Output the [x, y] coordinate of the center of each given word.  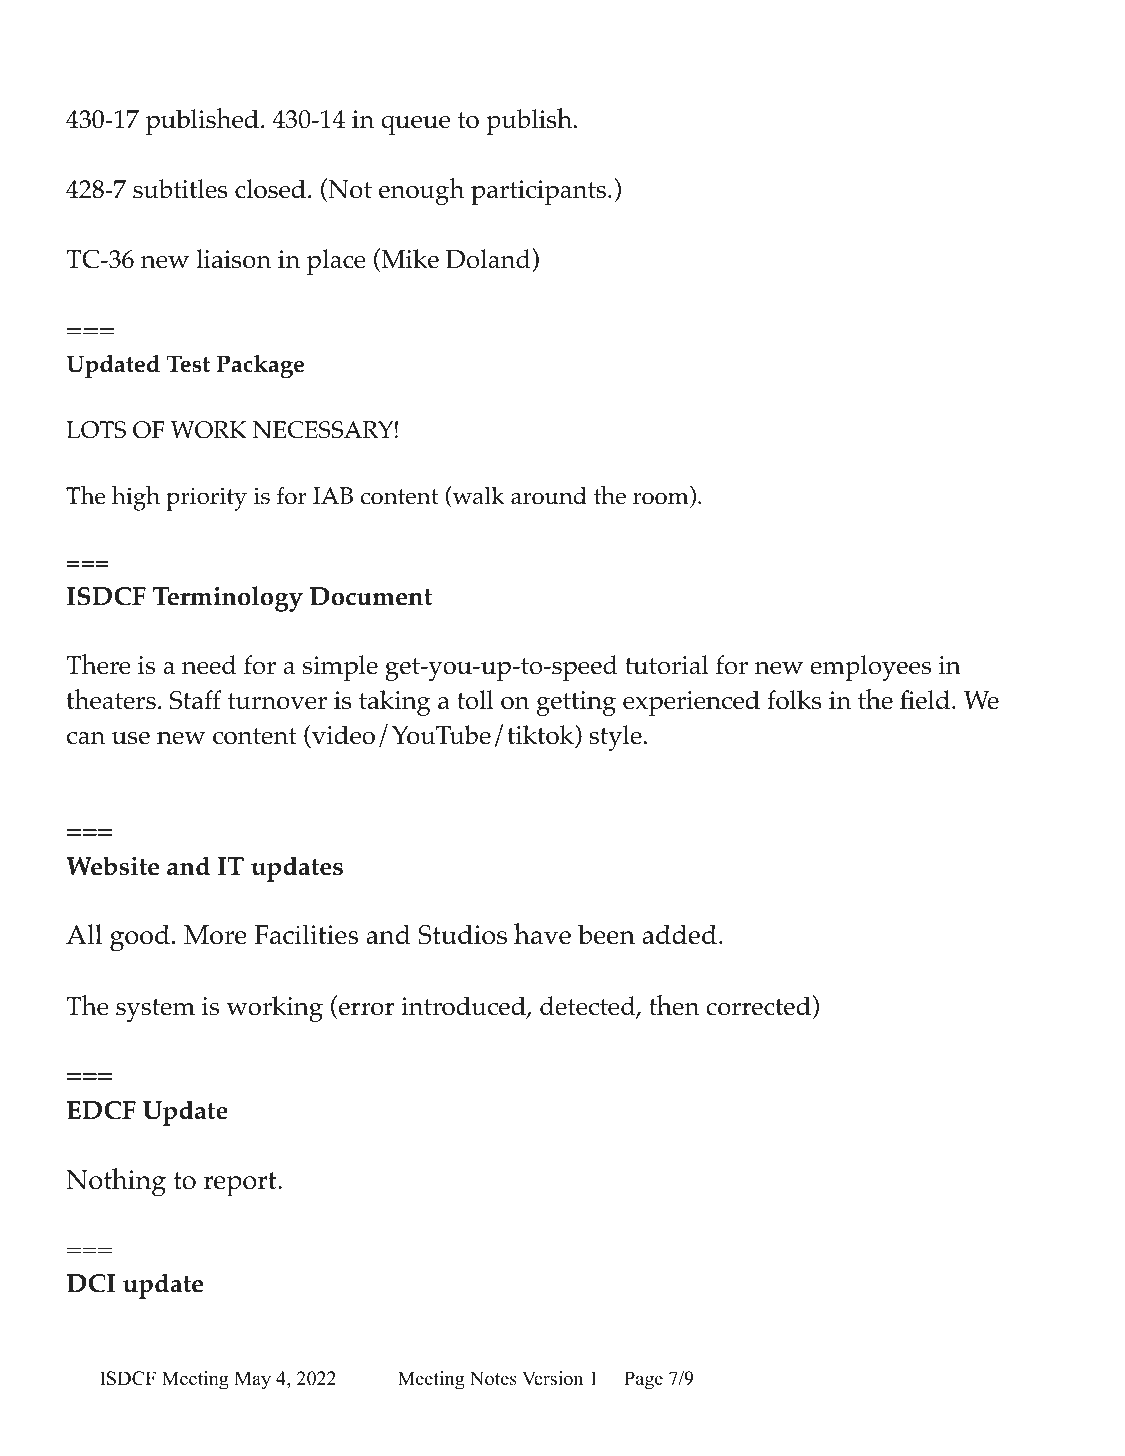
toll [475, 700]
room [662, 499]
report [241, 1184]
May [252, 1380]
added [679, 934]
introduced [464, 1007]
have [542, 934]
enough [421, 191]
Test [188, 364]
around [549, 496]
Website [112, 866]
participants [540, 192]
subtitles [180, 189]
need [209, 665]
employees [870, 668]
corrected [758, 1006]
